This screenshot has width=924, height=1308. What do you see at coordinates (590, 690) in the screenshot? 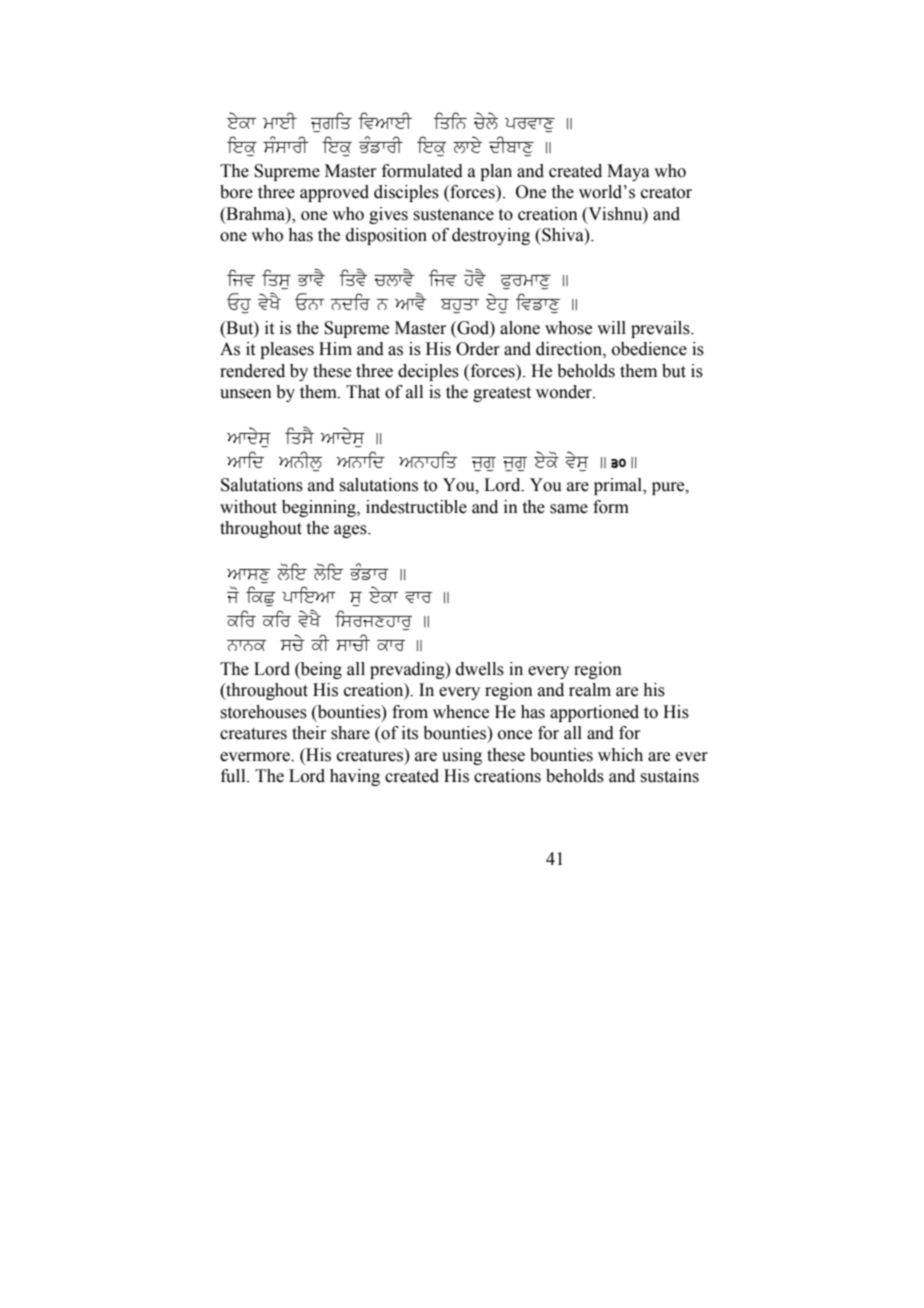
I see `realm` at bounding box center [590, 690].
